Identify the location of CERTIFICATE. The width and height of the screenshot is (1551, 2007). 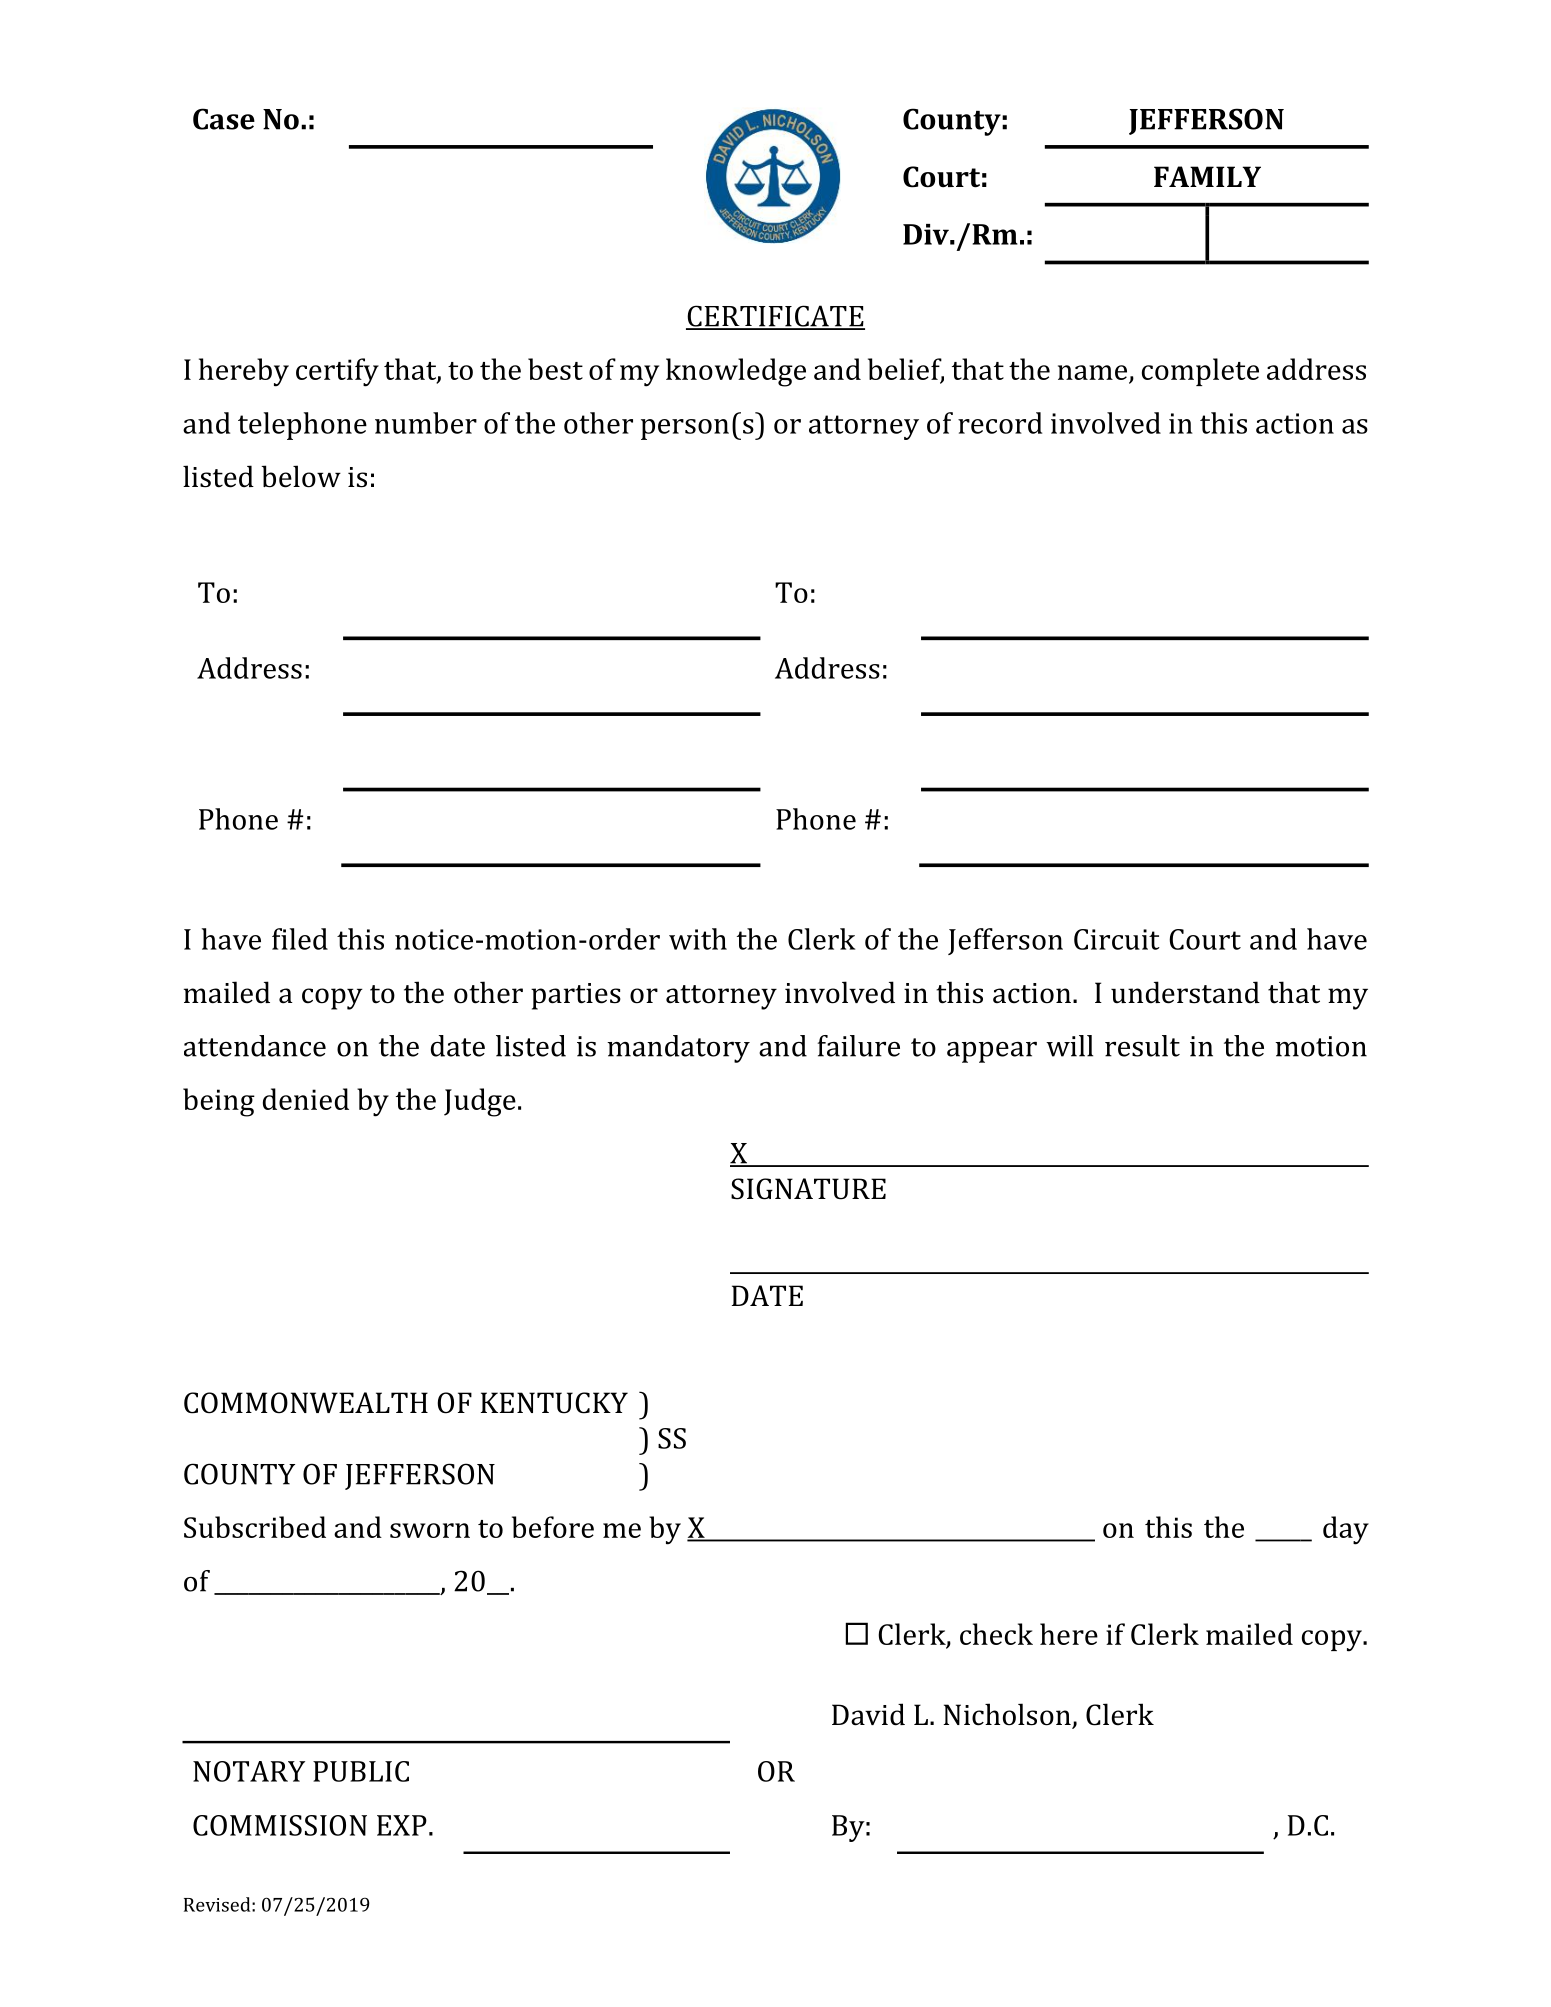
(775, 317).
